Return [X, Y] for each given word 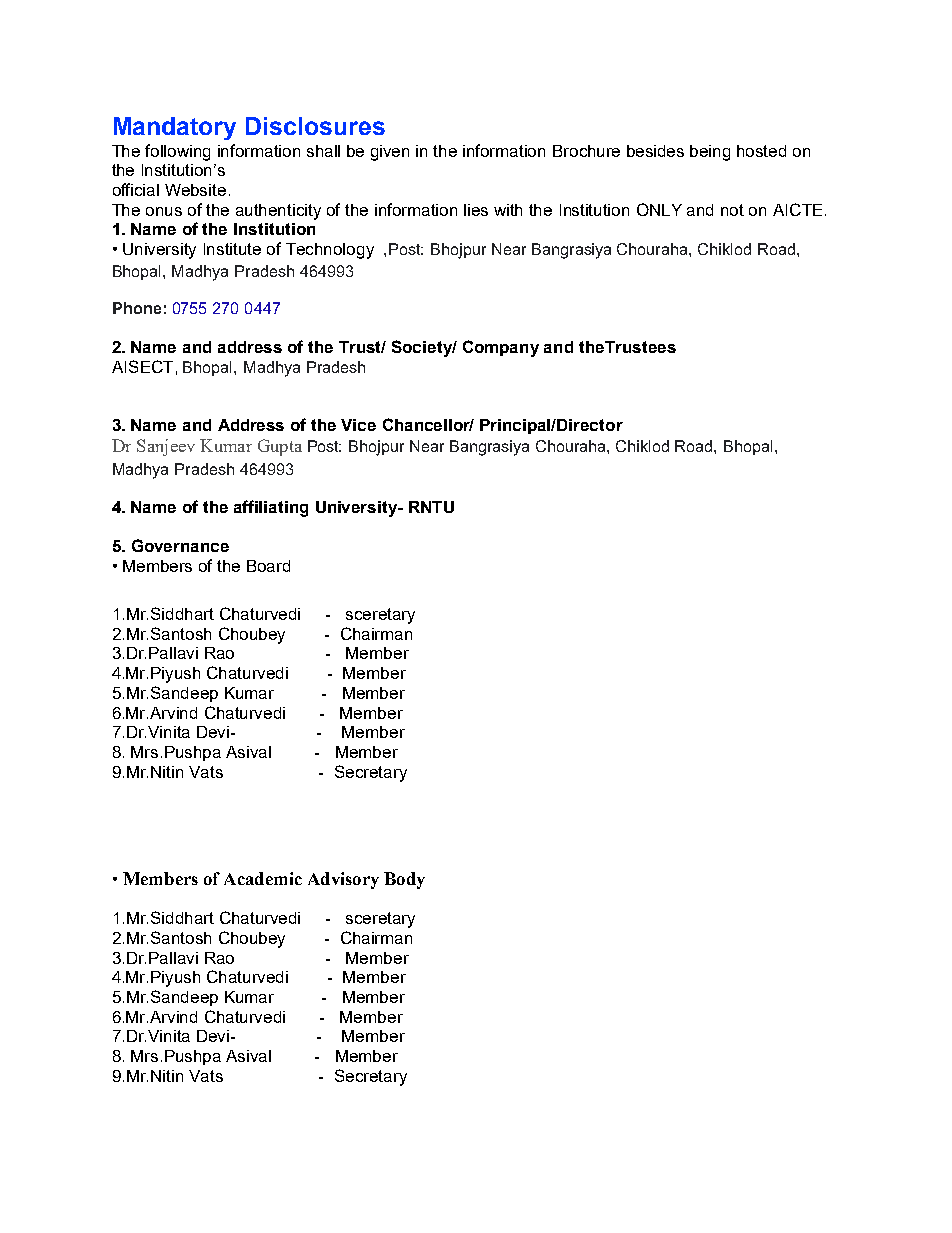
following [177, 152]
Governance [180, 545]
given [390, 153]
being [710, 153]
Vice [358, 425]
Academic [263, 878]
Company [501, 348]
